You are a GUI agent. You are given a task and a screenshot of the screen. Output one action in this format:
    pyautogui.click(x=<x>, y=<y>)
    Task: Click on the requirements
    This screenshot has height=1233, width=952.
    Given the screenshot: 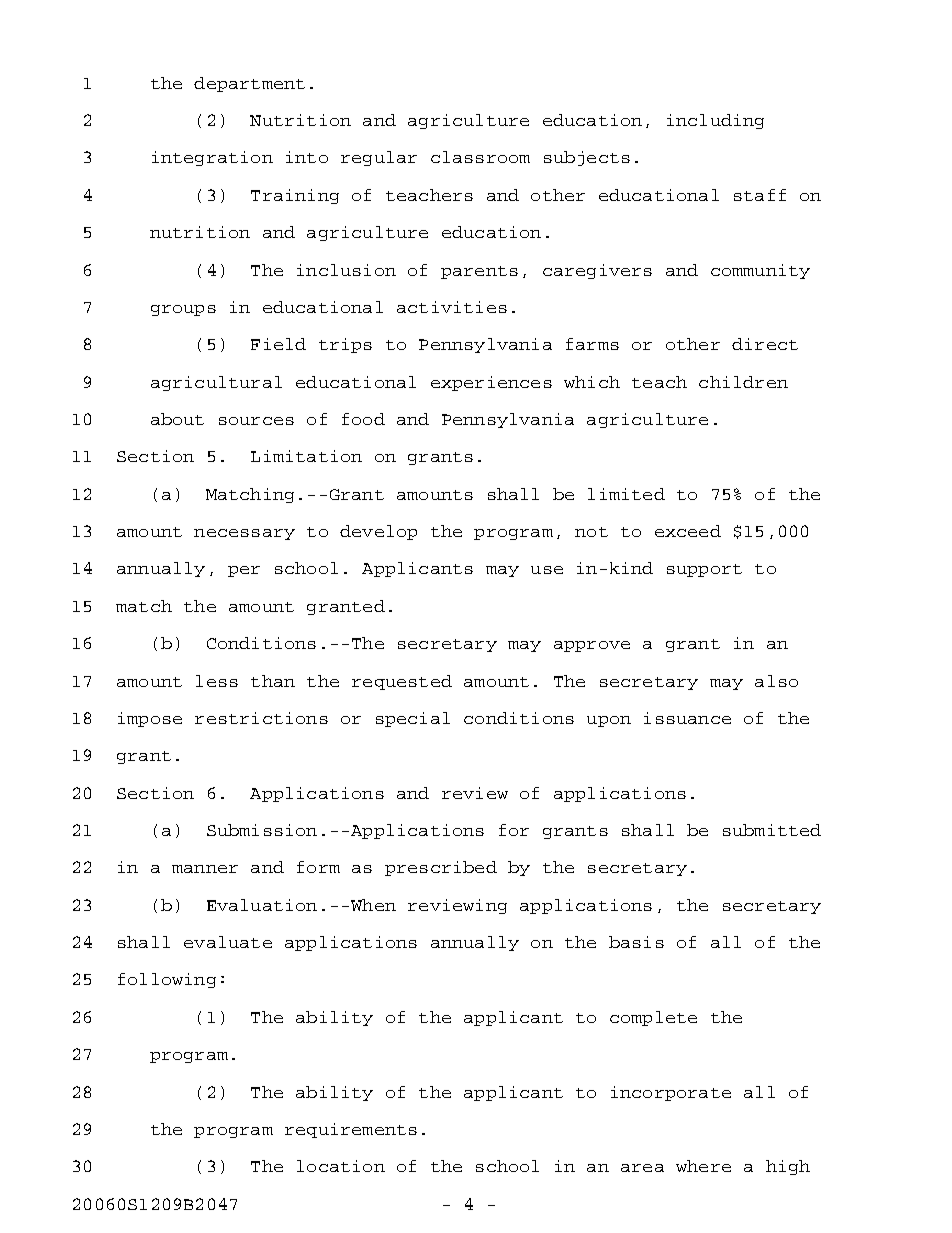 What is the action you would take?
    pyautogui.click(x=351, y=1130)
